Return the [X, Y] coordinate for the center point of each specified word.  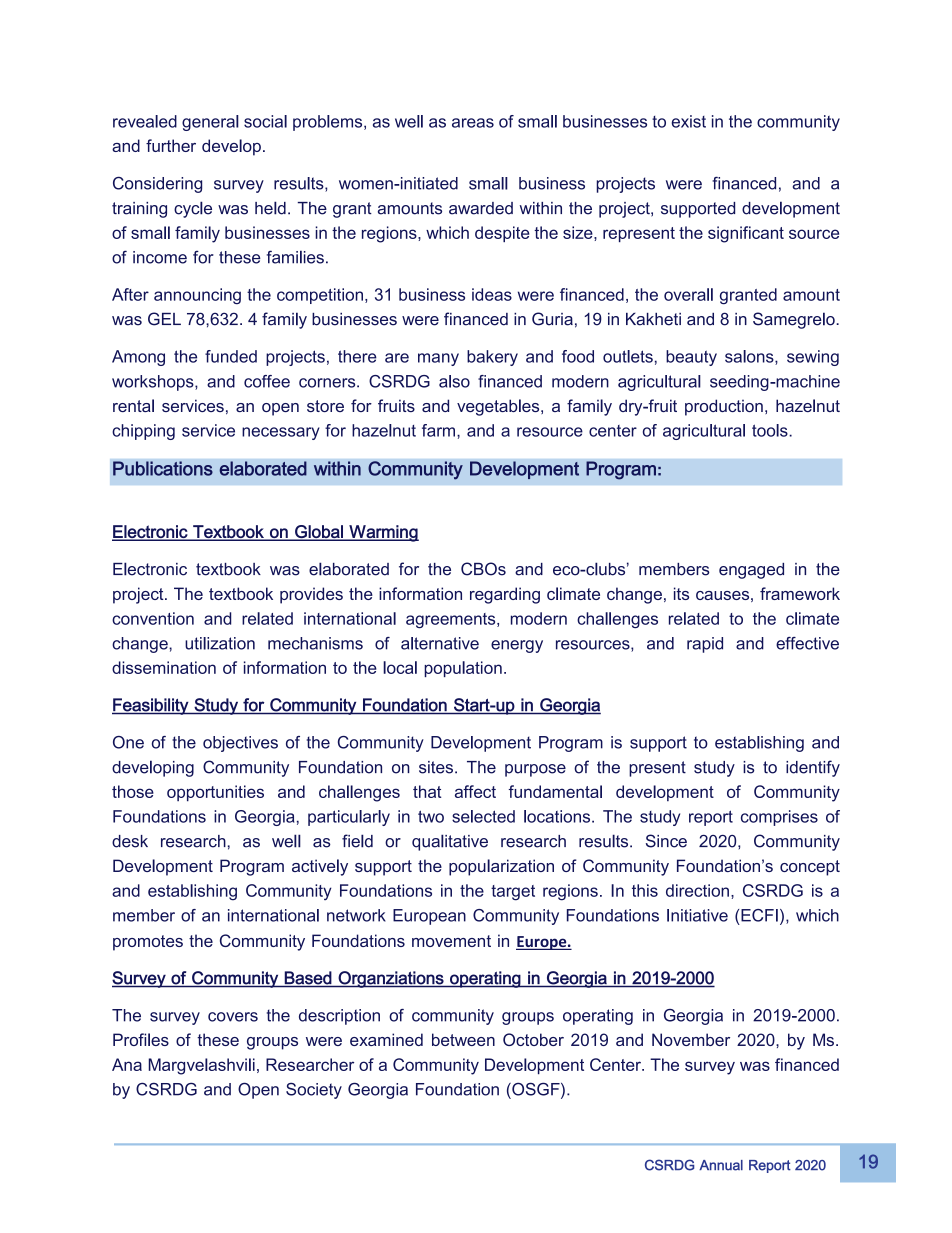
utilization [220, 643]
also [454, 381]
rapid [705, 645]
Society [314, 1091]
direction [697, 890]
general [210, 123]
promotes [148, 943]
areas [473, 123]
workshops [154, 383]
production [724, 407]
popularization [501, 867]
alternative [440, 643]
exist [689, 121]
